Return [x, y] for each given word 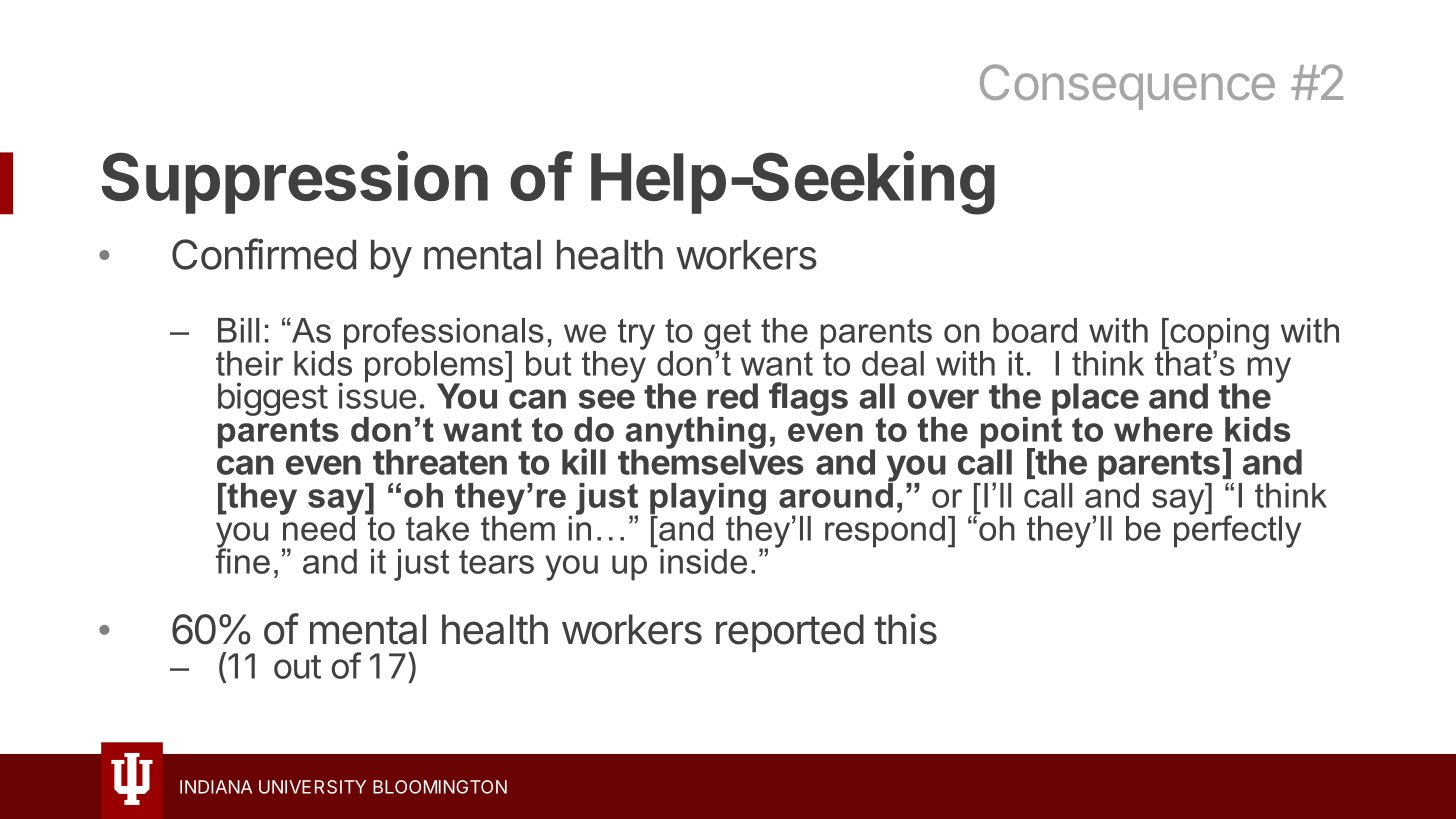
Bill [238, 330]
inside [703, 561]
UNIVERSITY [312, 787]
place [1095, 400]
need [318, 527]
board [1035, 330]
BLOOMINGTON [440, 787]
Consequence [1127, 87]
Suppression [295, 182]
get [727, 335]
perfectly [1237, 530]
